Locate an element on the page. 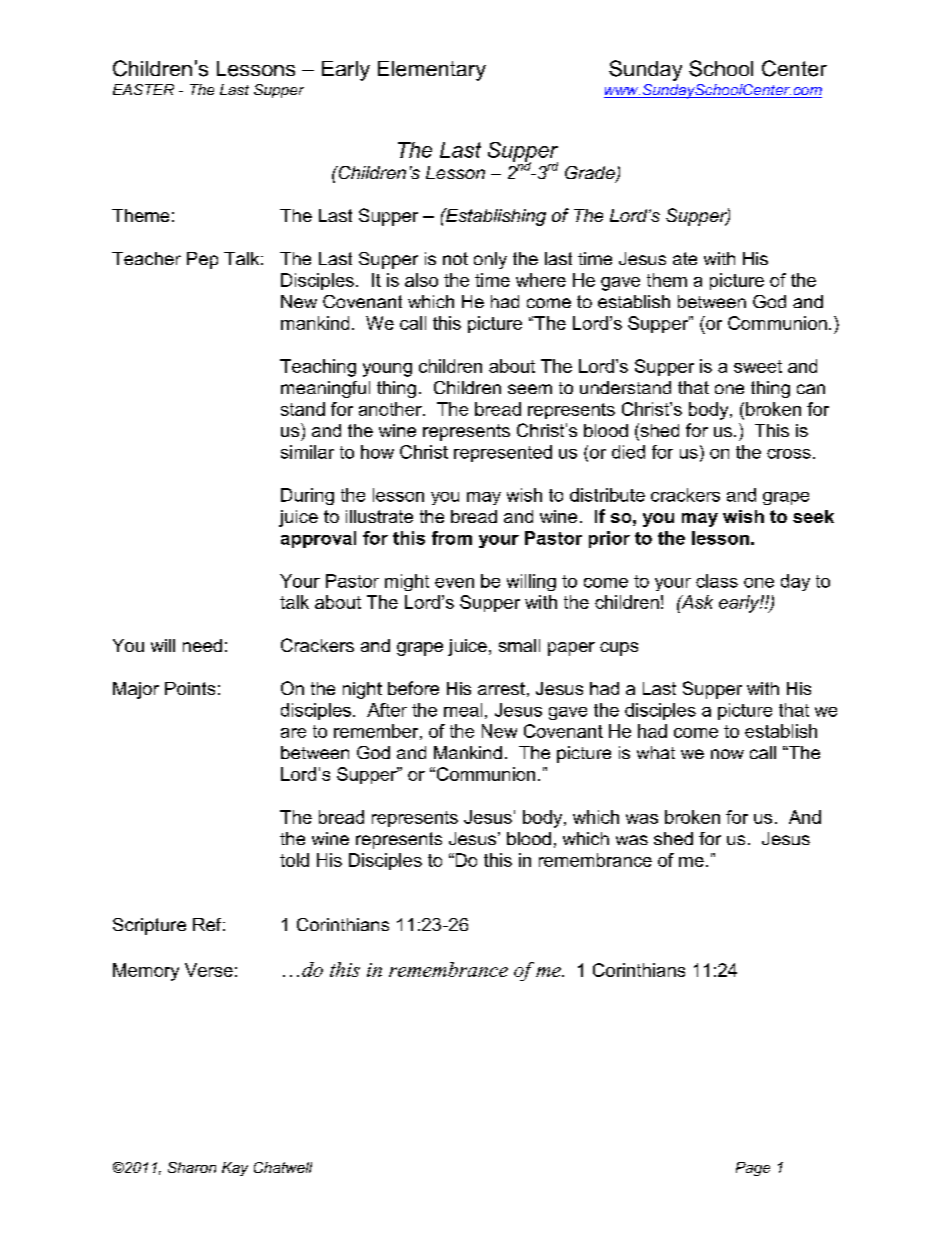  Page is located at coordinates (753, 1169).
